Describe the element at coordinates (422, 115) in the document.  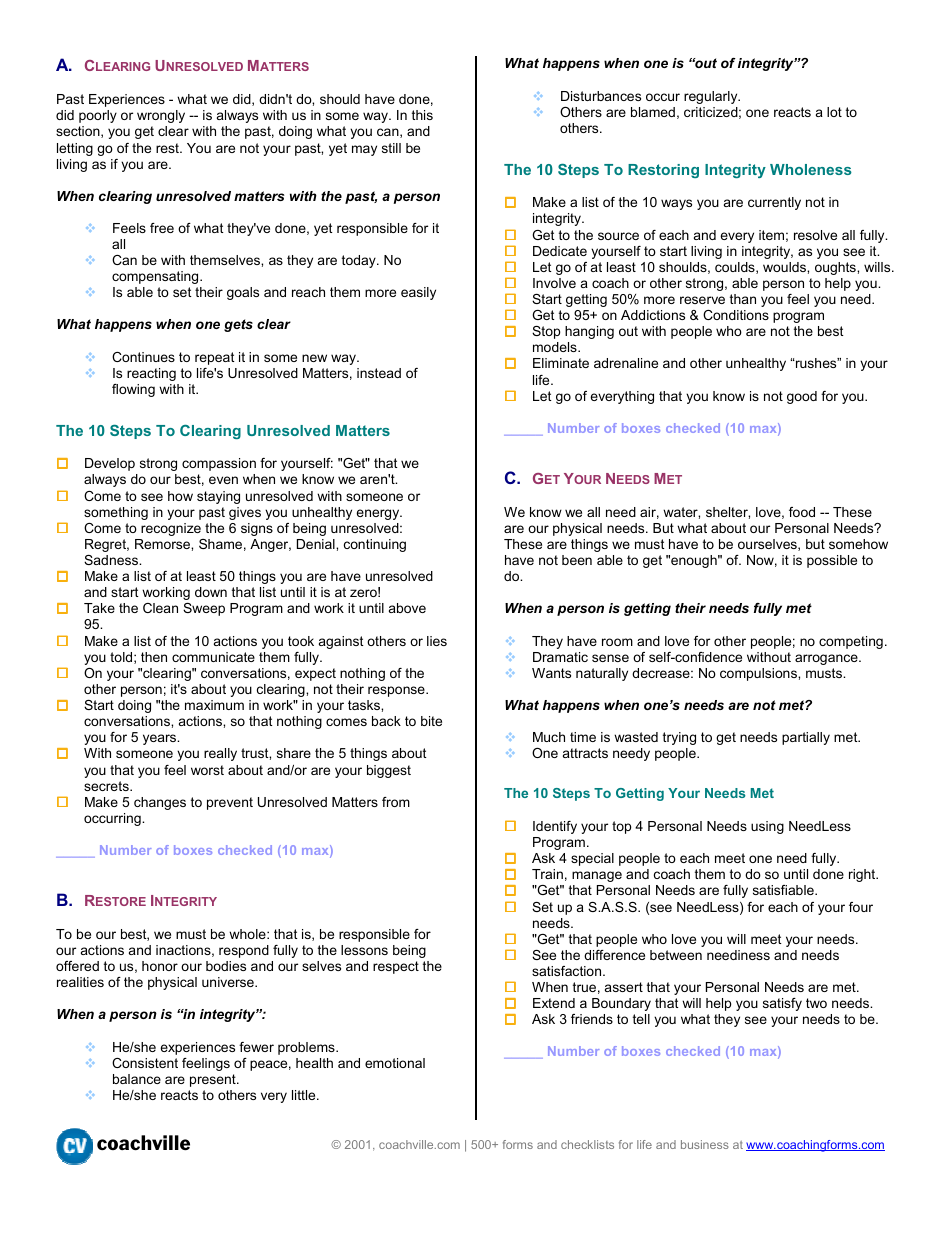
I see `this` at that location.
